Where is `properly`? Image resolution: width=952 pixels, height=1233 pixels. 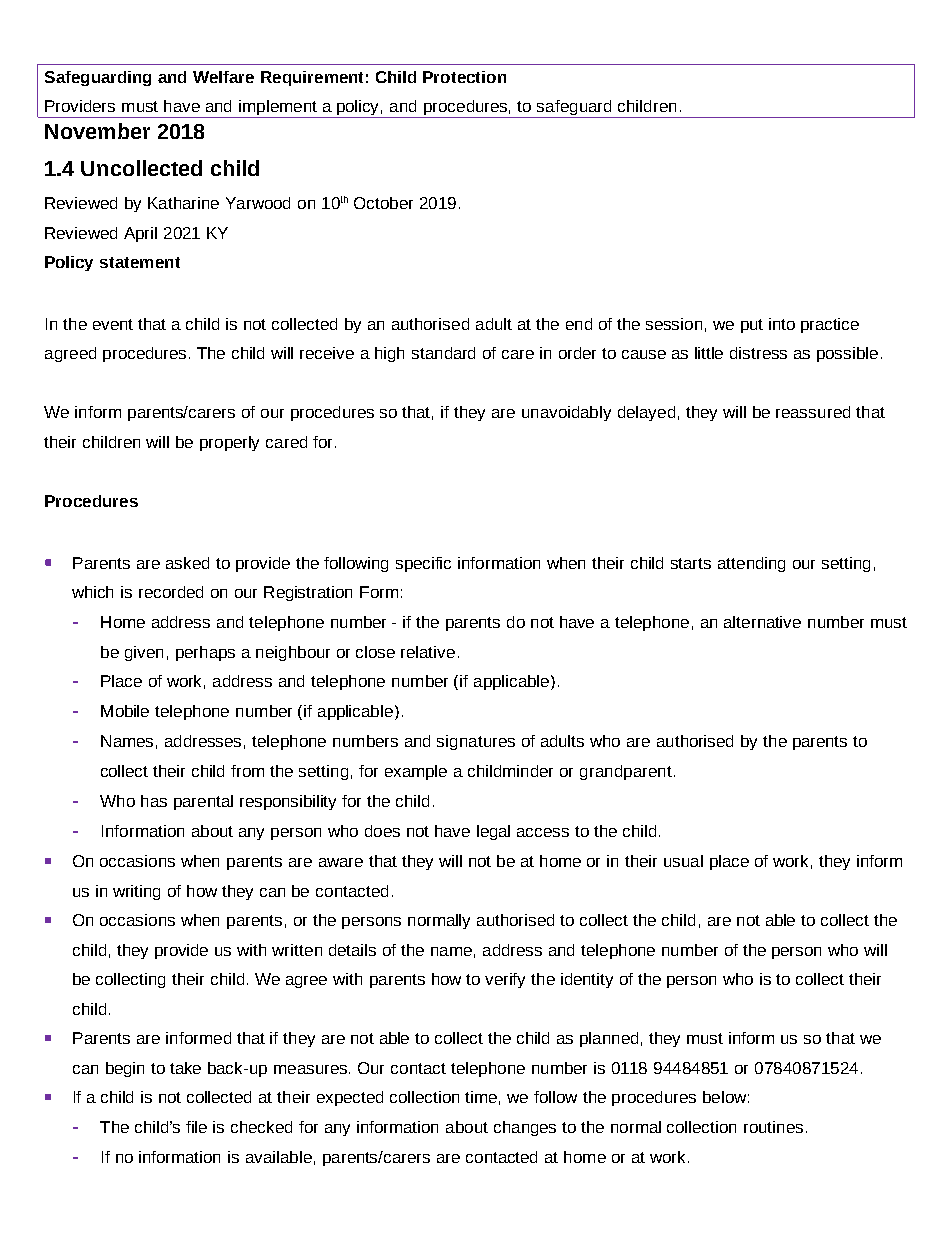 properly is located at coordinates (229, 443).
